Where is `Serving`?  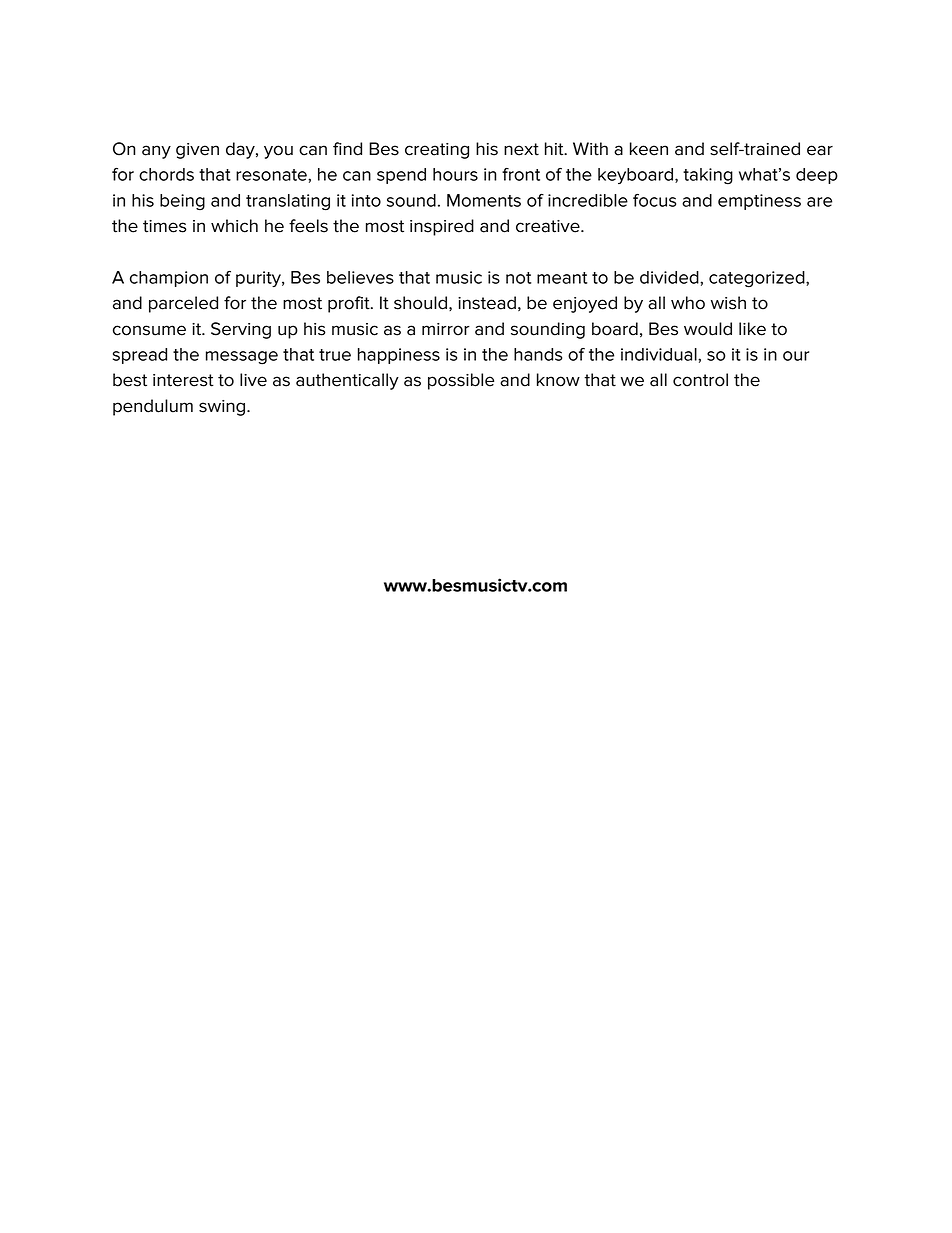
Serving is located at coordinates (241, 330).
